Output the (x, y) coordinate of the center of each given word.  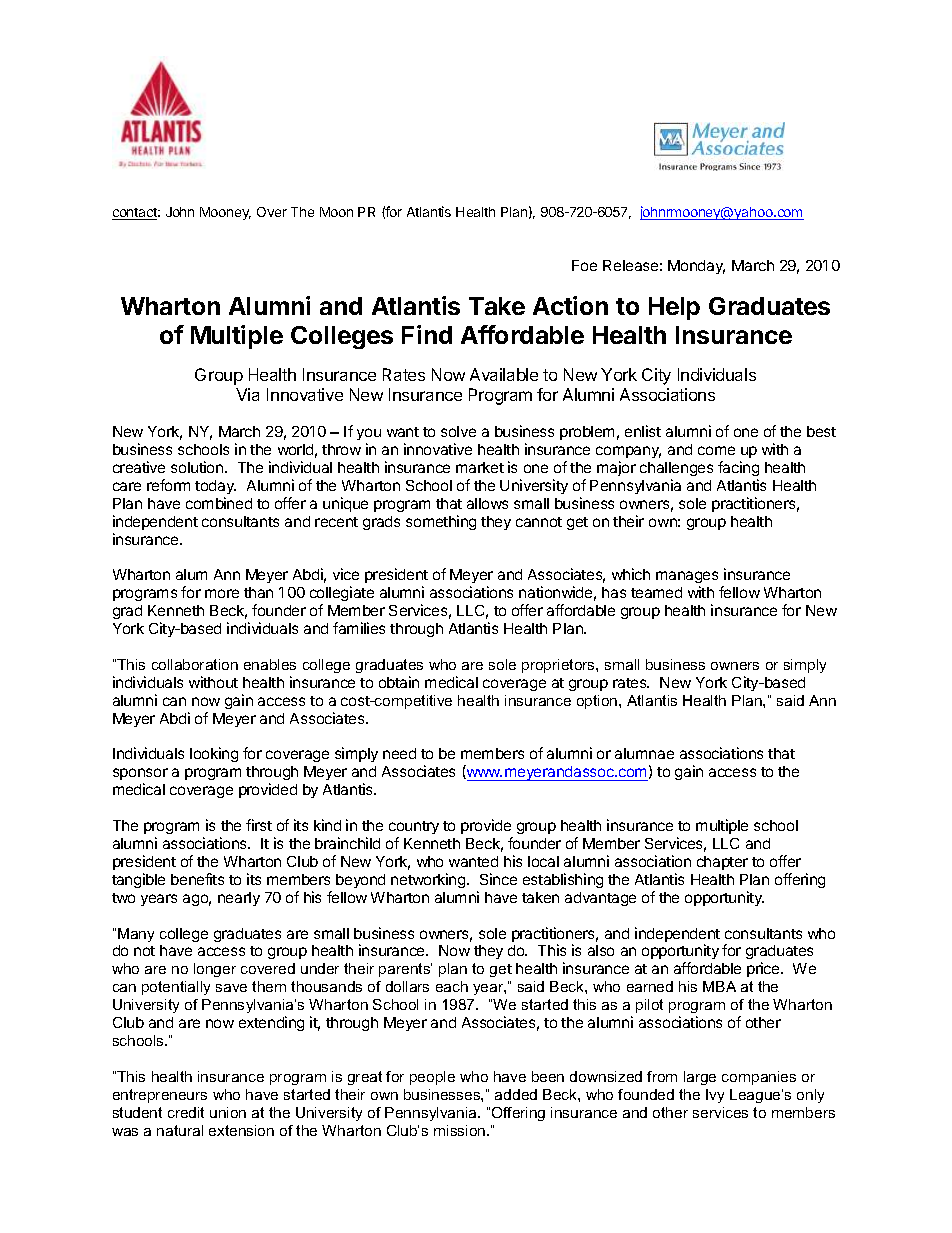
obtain (399, 682)
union (228, 1112)
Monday (696, 267)
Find (427, 334)
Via (247, 394)
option (598, 702)
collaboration (195, 664)
